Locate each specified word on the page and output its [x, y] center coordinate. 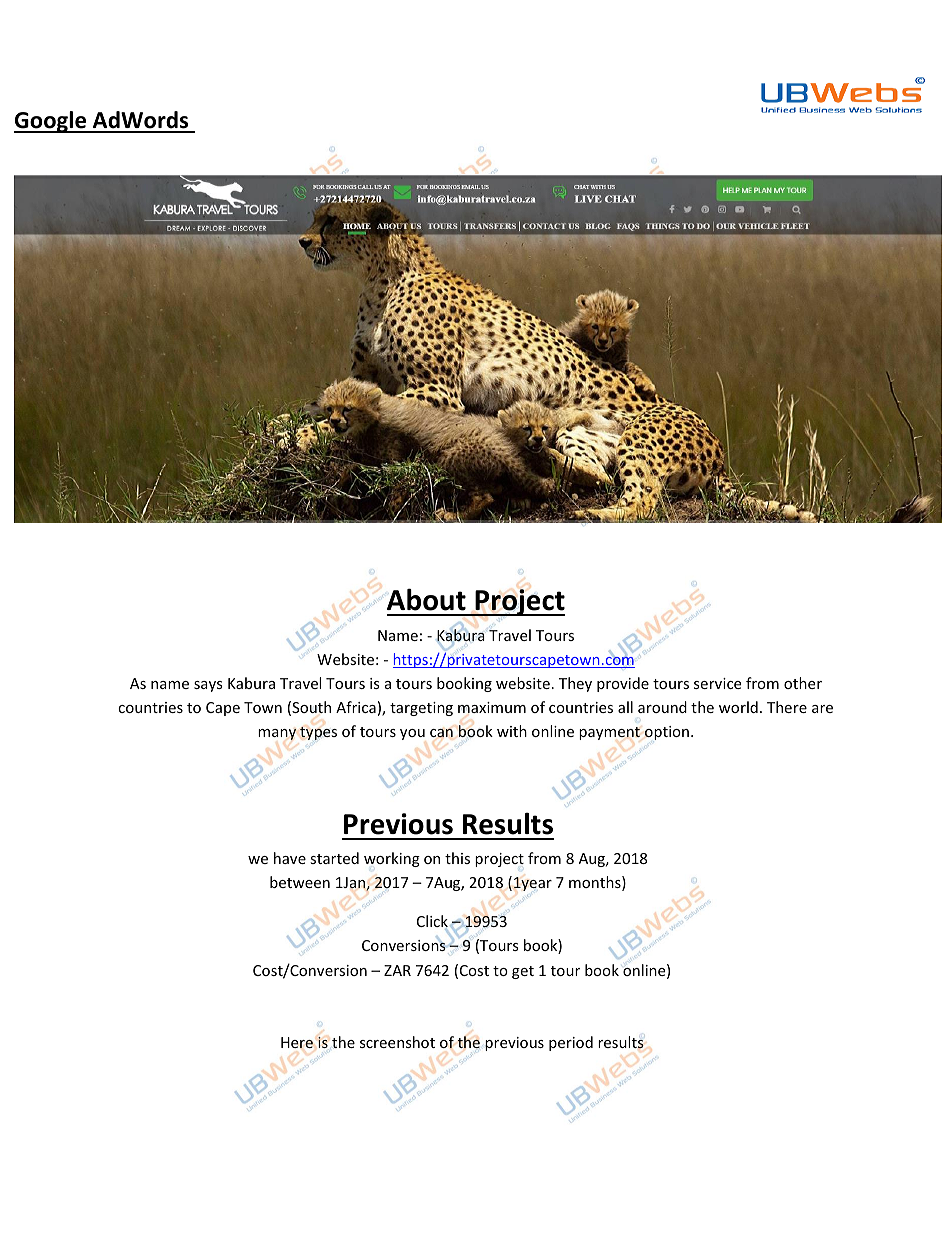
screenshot [397, 1042]
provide [623, 684]
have [290, 858]
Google [51, 122]
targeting [421, 709]
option [667, 733]
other [803, 683]
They [575, 684]
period [571, 1043]
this [457, 858]
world [738, 707]
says [208, 686]
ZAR [397, 970]
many [277, 734]
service [717, 683]
